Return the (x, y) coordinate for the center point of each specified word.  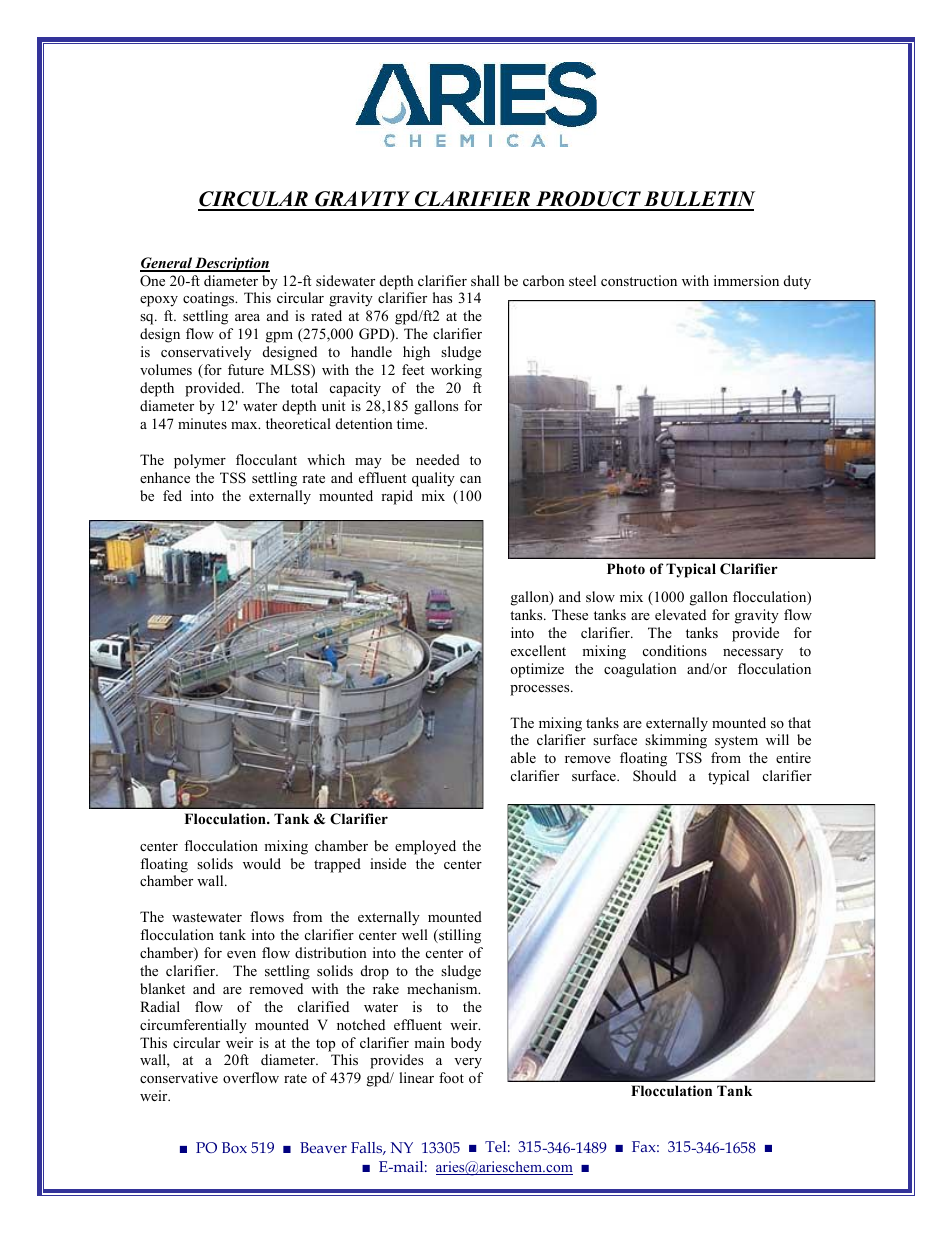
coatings (210, 299)
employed (425, 847)
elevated (680, 614)
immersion (746, 280)
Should (654, 776)
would (262, 863)
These (570, 614)
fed (172, 495)
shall (485, 280)
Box (234, 1147)
